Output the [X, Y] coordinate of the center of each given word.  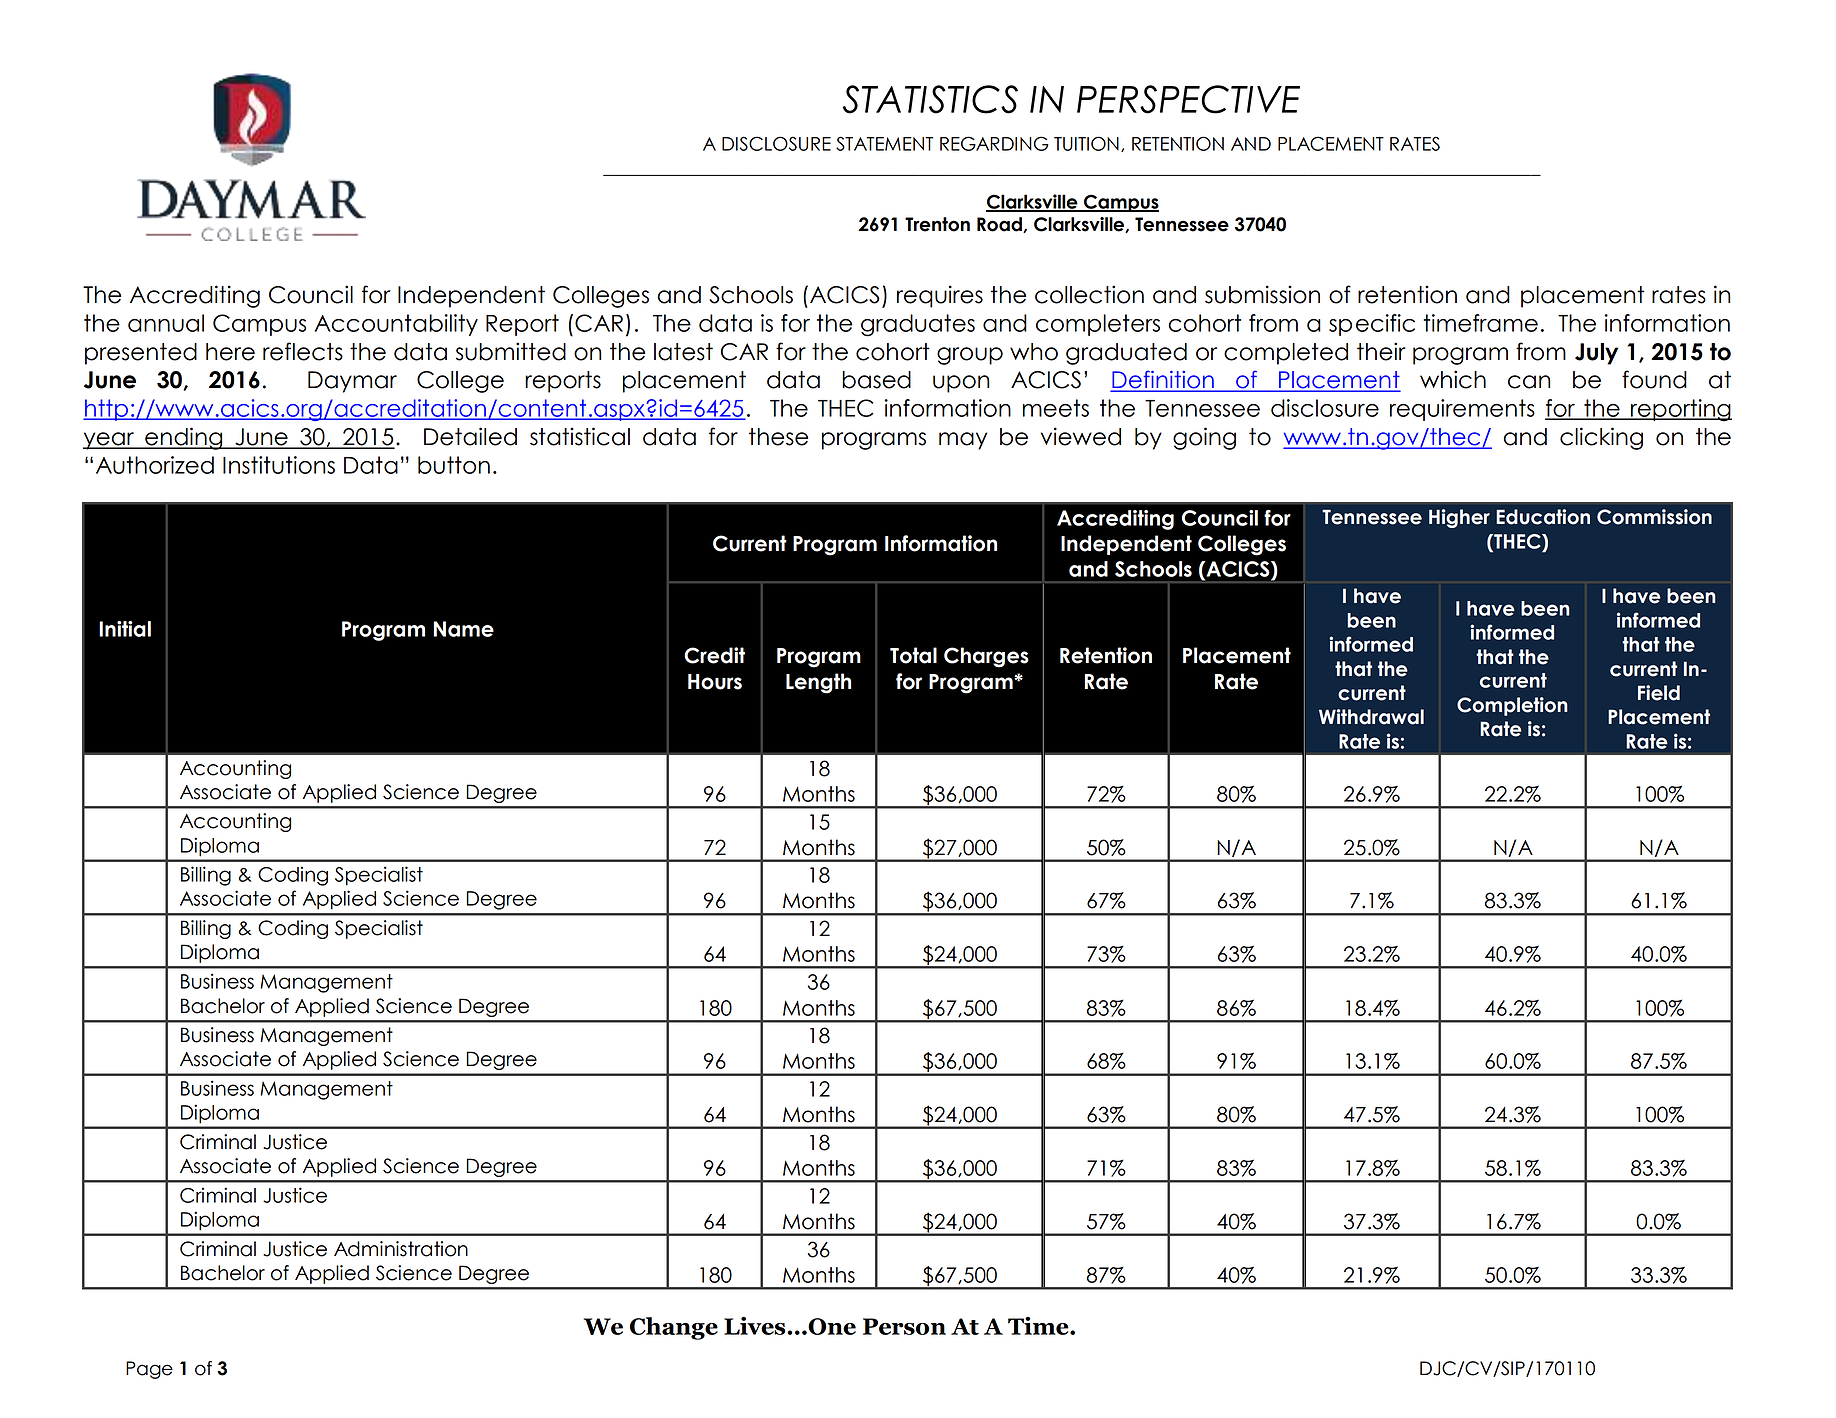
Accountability [396, 325]
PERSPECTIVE [1188, 99]
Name [463, 629]
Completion [1512, 706]
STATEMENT [884, 143]
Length [818, 683]
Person [904, 1326]
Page [149, 1370]
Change [674, 1328]
